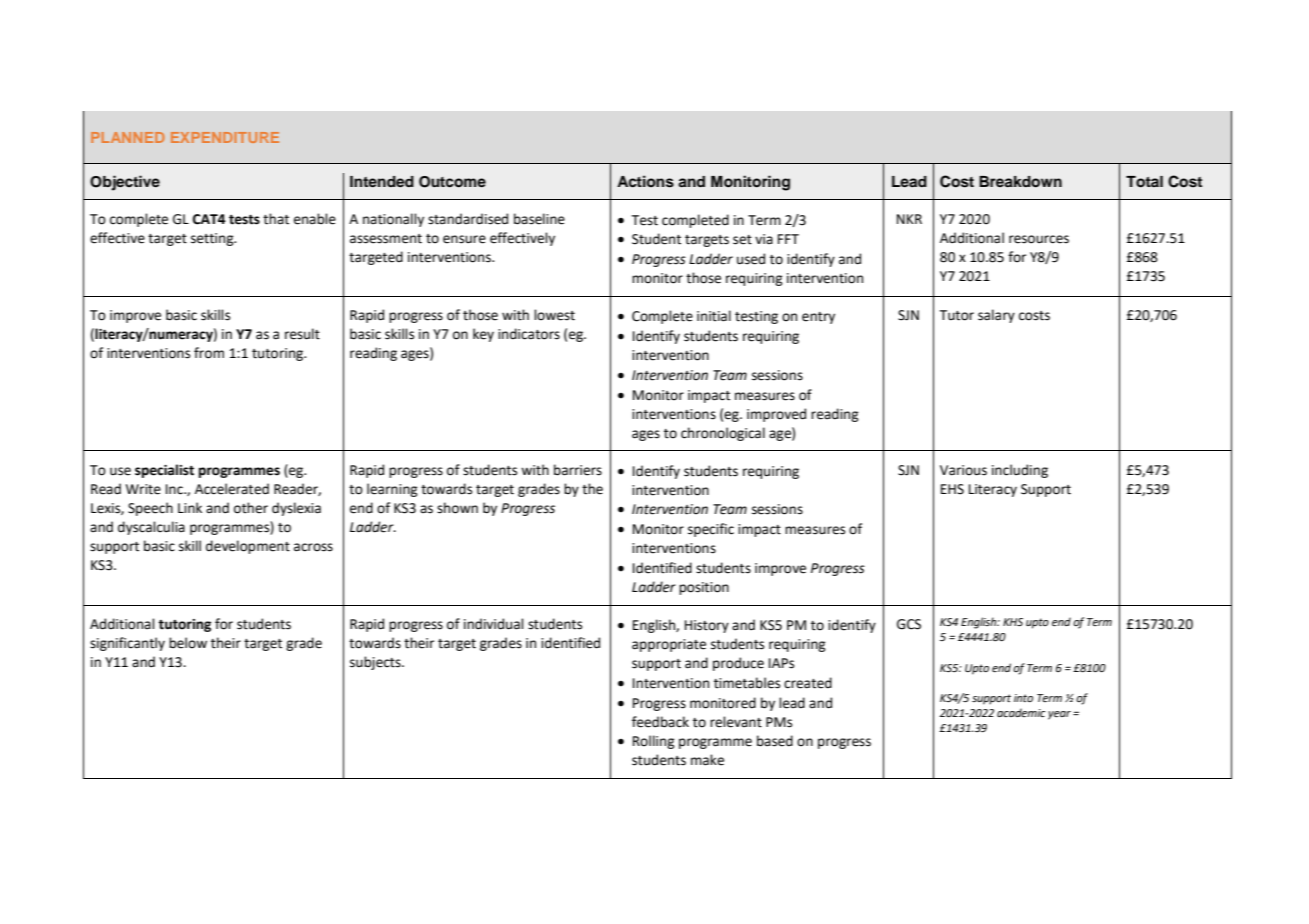 Image resolution: width=1309 pixels, height=924 pixels. I want to click on Breakdown, so click(1020, 182).
